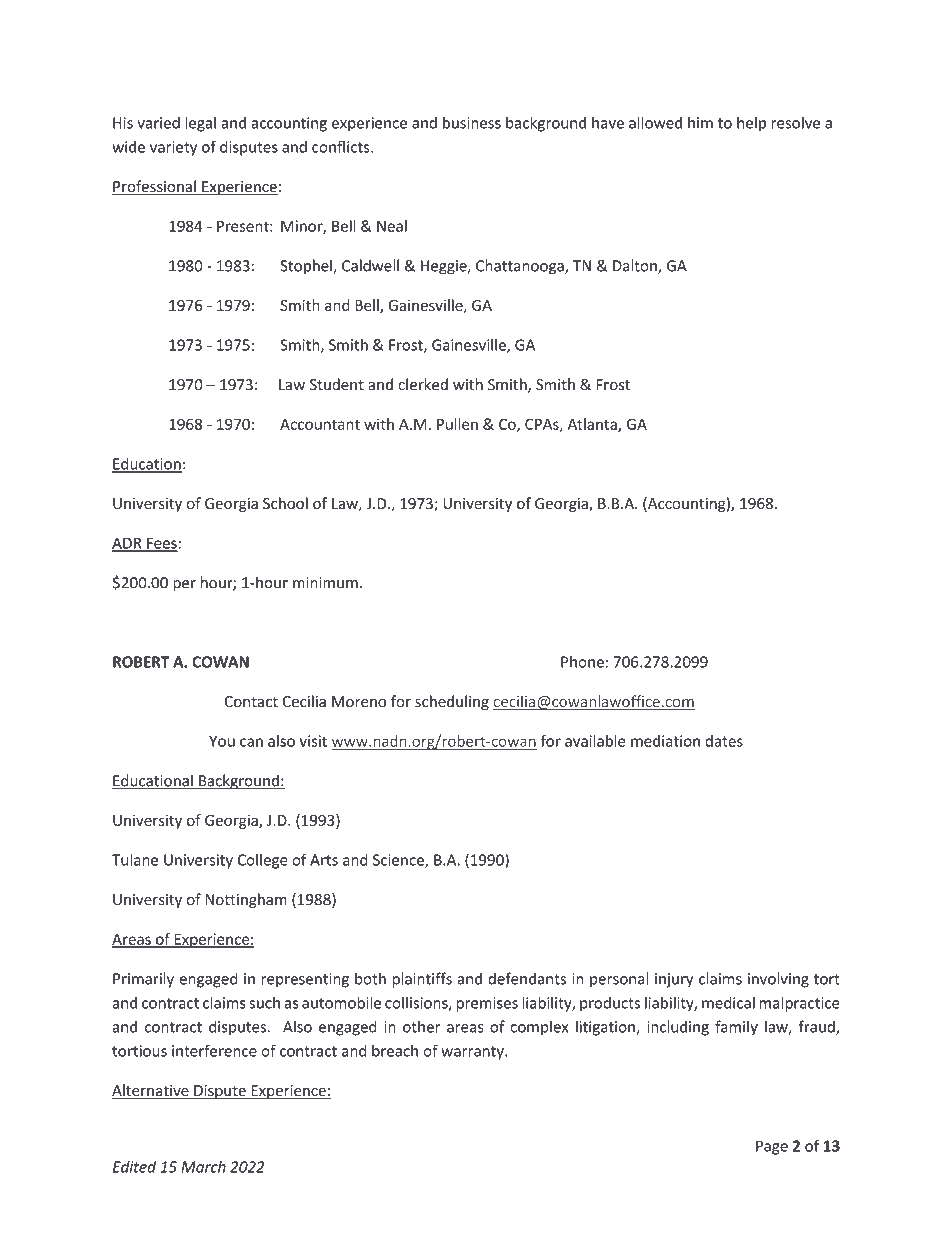  What do you see at coordinates (724, 741) in the document?
I see `dates` at bounding box center [724, 741].
